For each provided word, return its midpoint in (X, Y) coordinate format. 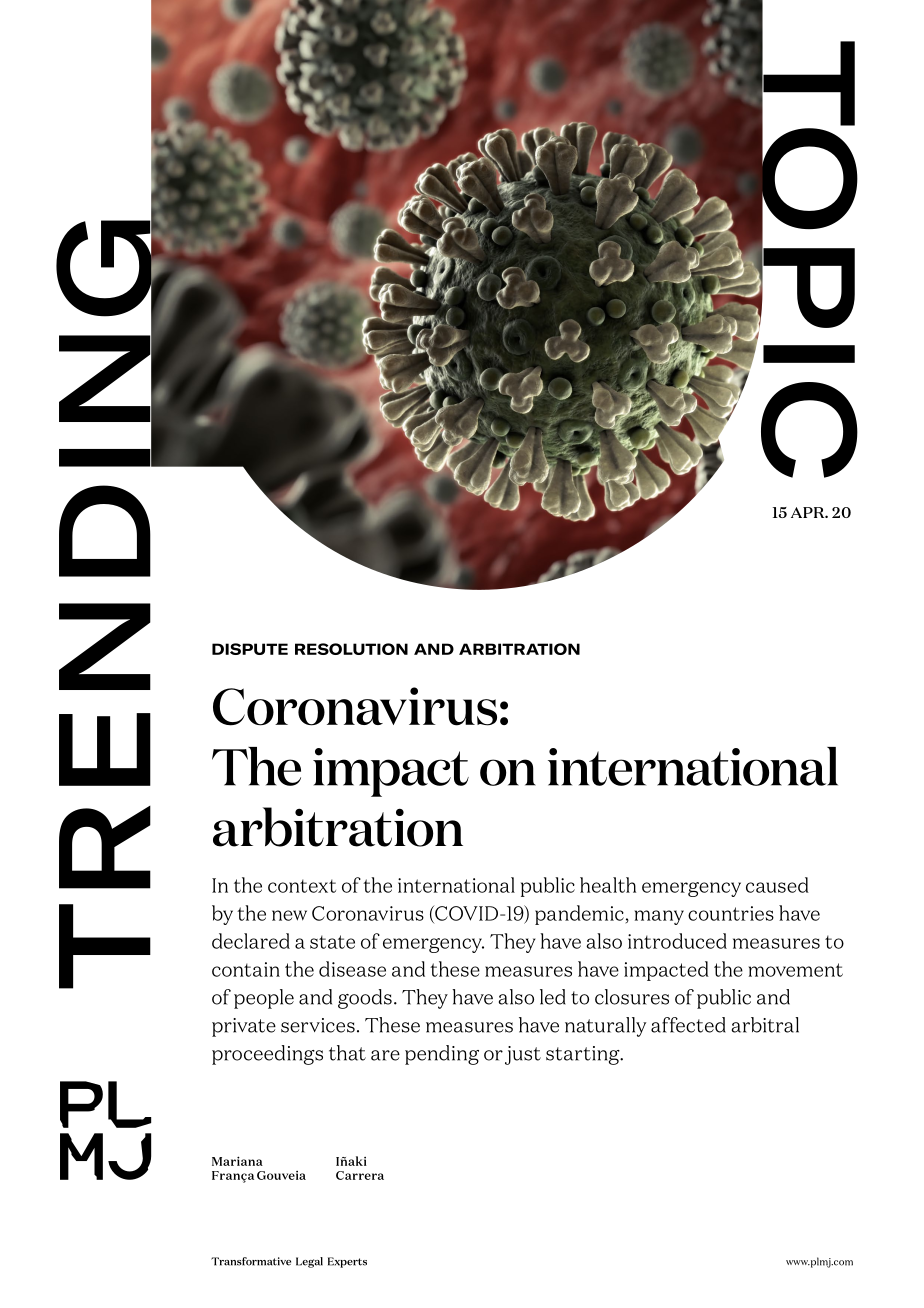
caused (777, 885)
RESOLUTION (351, 649)
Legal (309, 1262)
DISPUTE (250, 649)
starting (584, 1055)
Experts (347, 1262)
